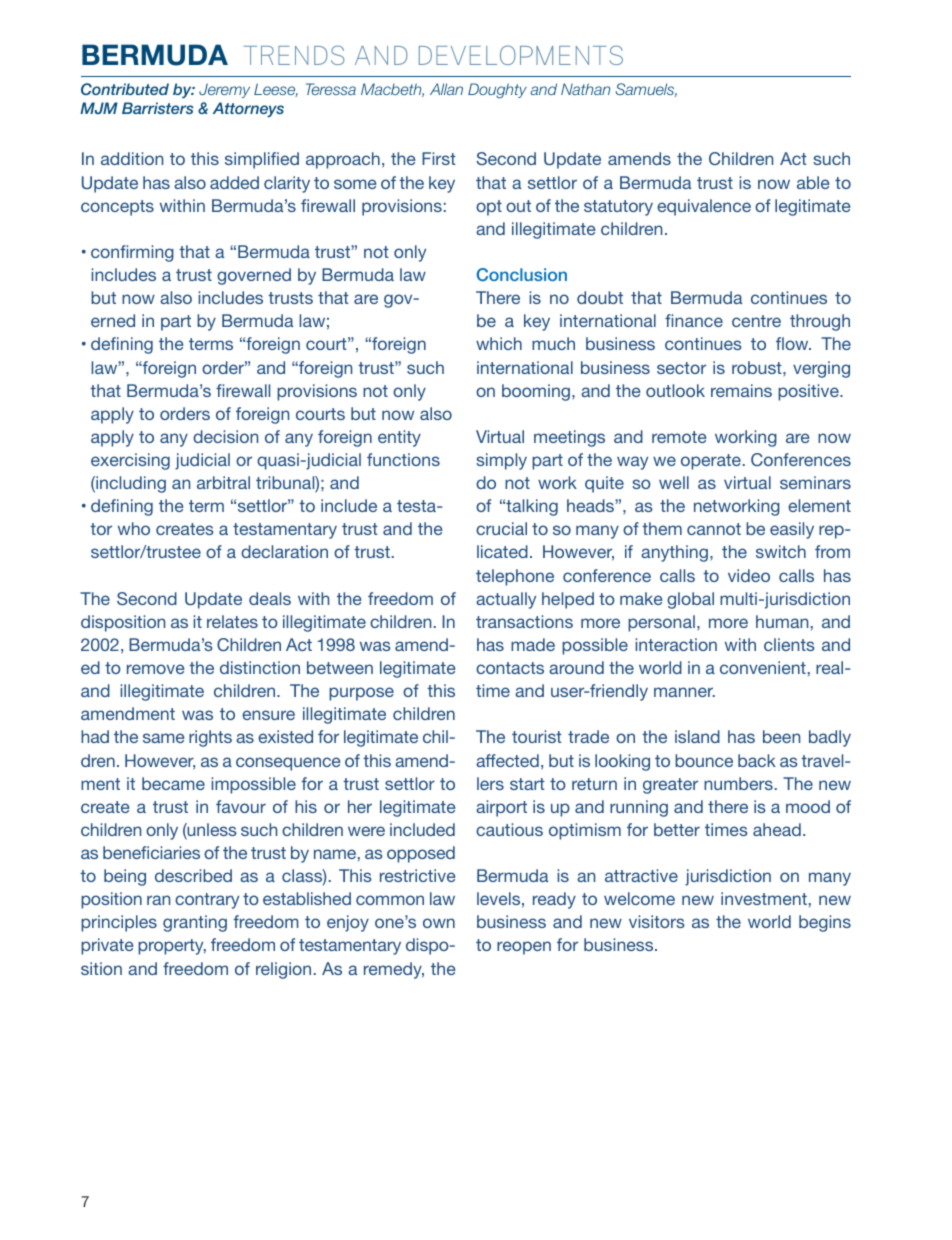 The height and width of the screenshot is (1240, 952). I want to click on Jeremy, so click(224, 90).
